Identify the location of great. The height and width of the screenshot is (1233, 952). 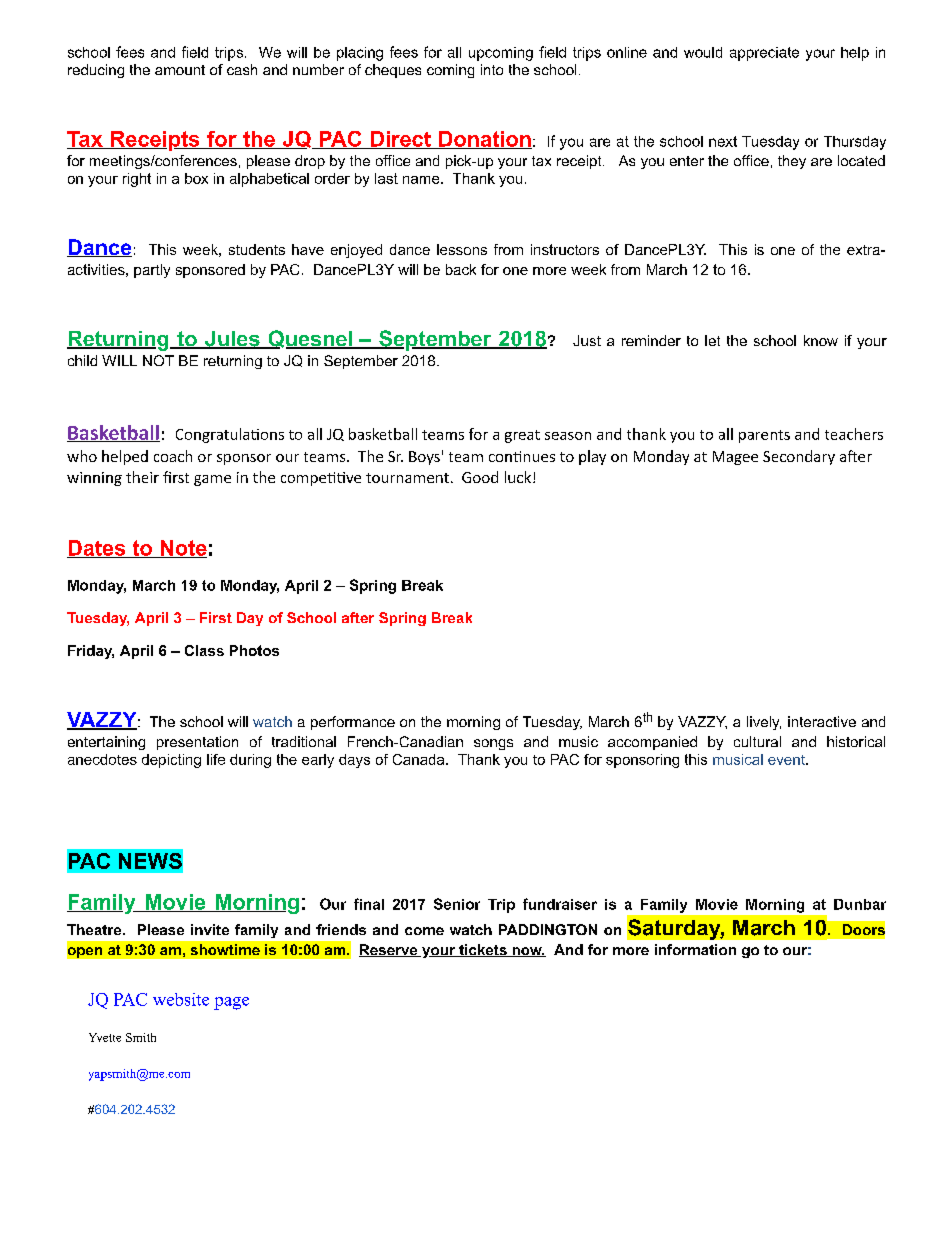
(522, 436).
